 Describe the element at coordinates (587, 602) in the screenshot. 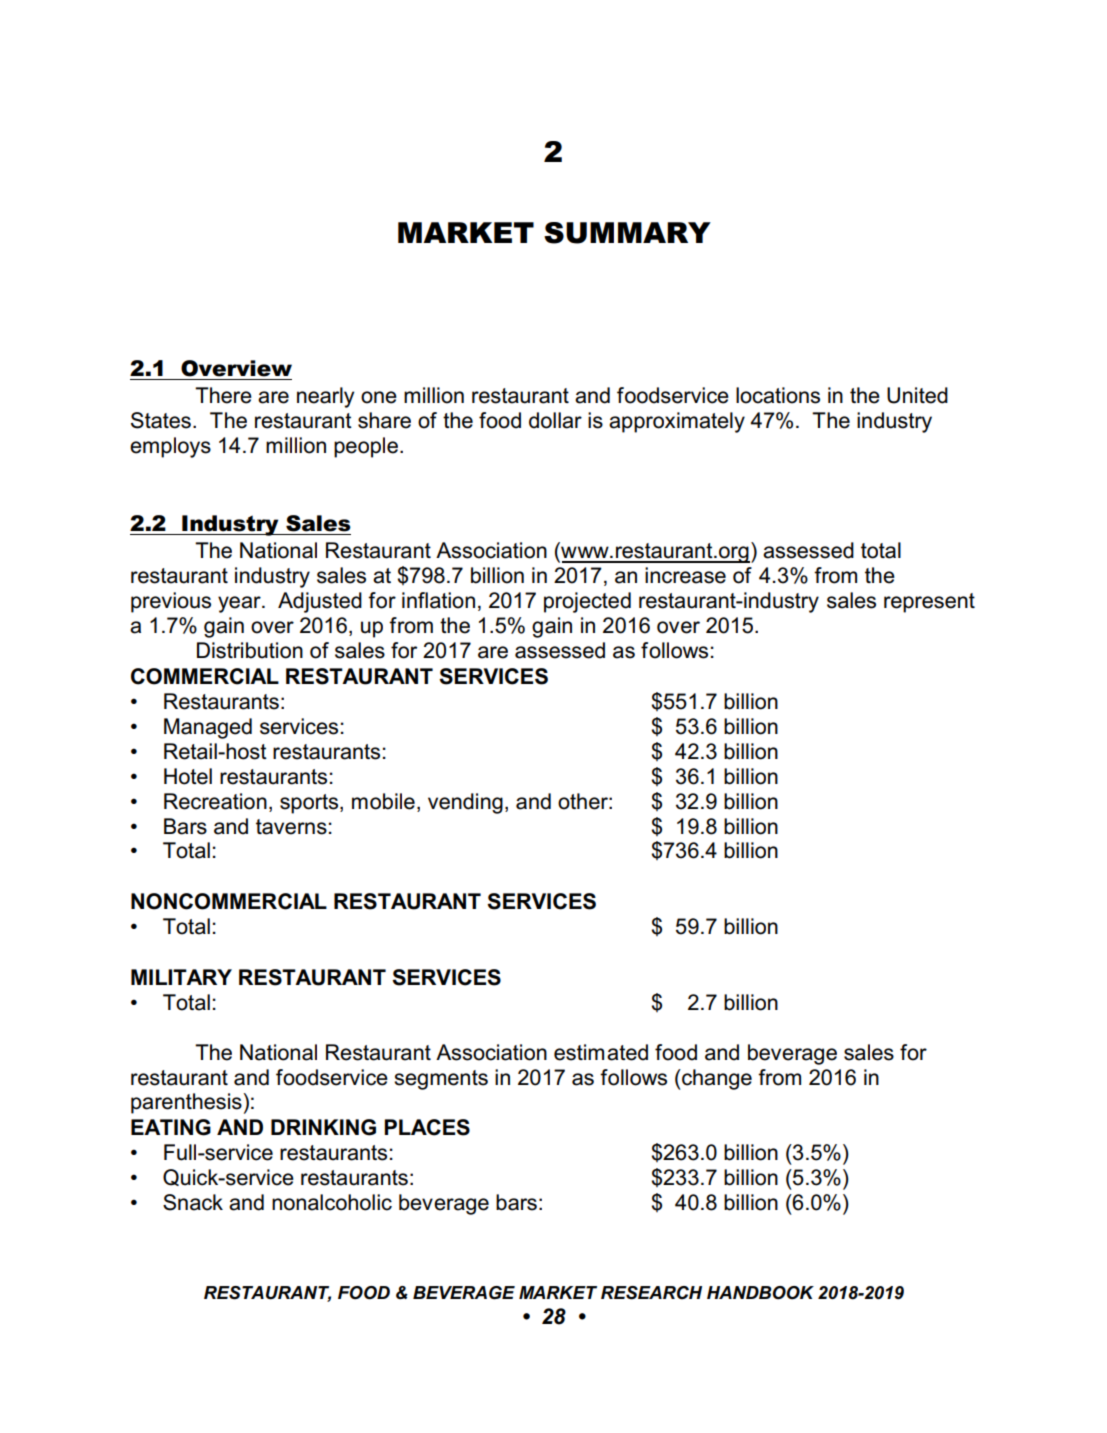

I see `projected` at that location.
